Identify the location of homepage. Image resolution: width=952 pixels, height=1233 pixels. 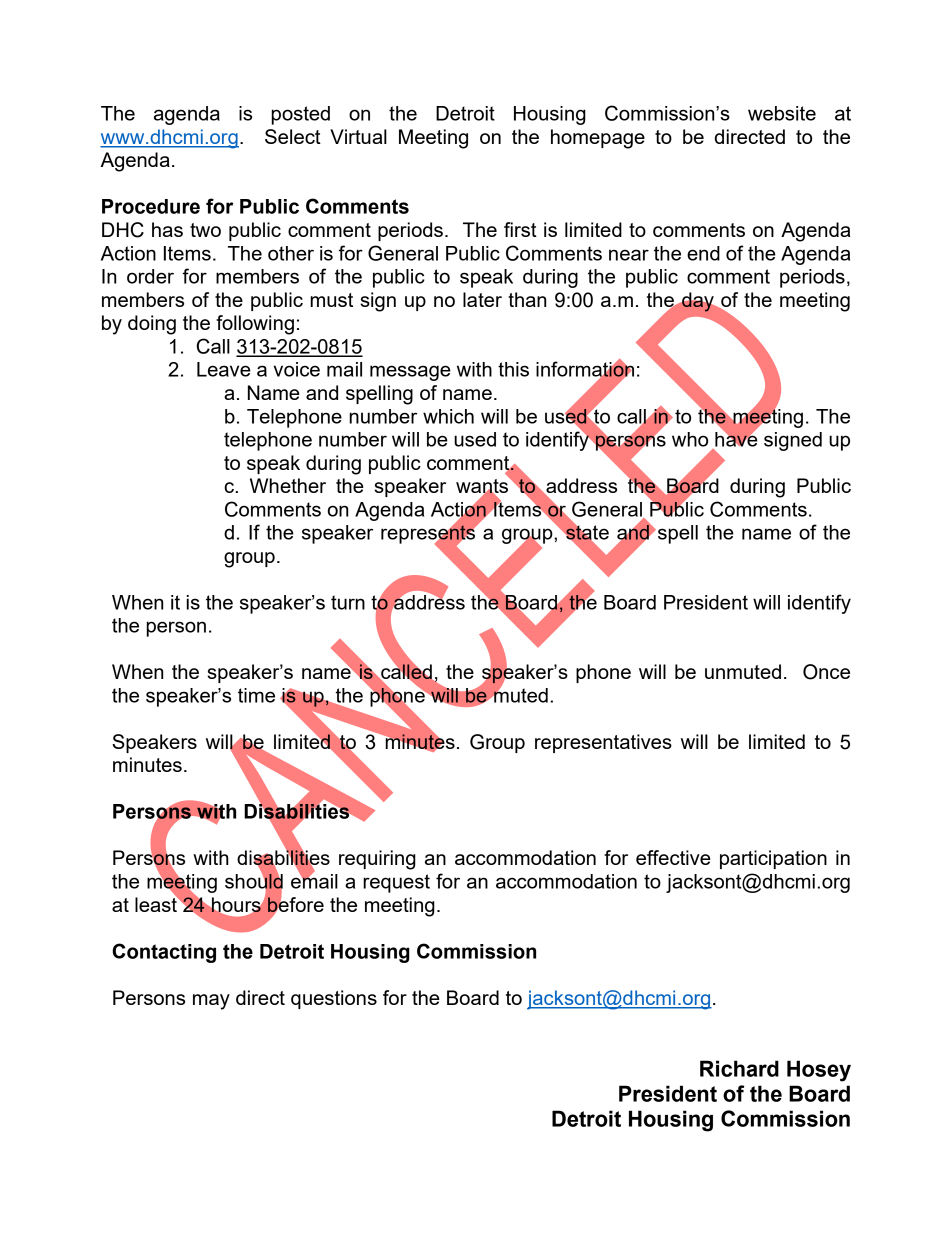
(598, 139).
